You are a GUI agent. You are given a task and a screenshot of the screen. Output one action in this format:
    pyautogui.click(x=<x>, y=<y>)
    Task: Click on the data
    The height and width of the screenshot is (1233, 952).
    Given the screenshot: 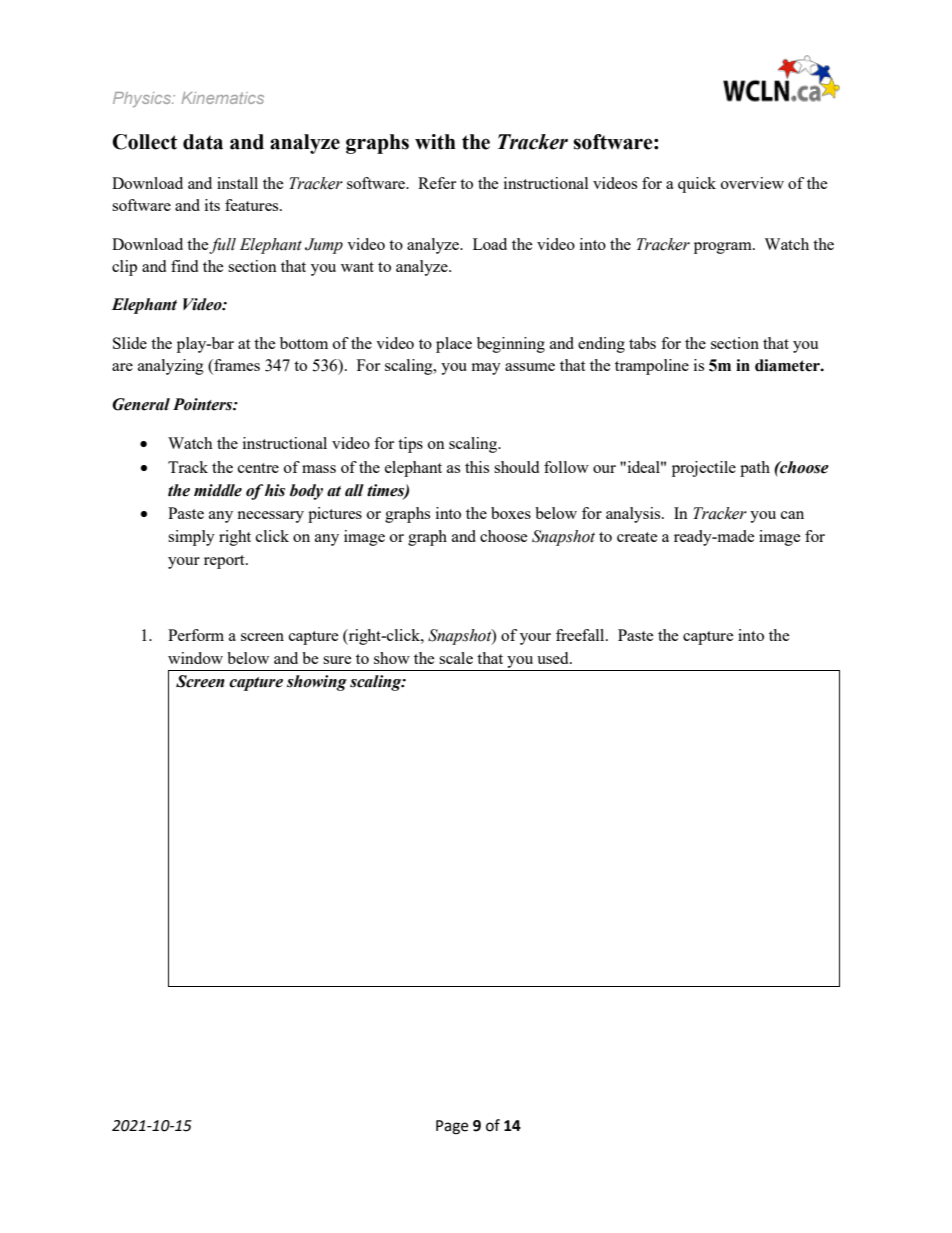 What is the action you would take?
    pyautogui.click(x=203, y=142)
